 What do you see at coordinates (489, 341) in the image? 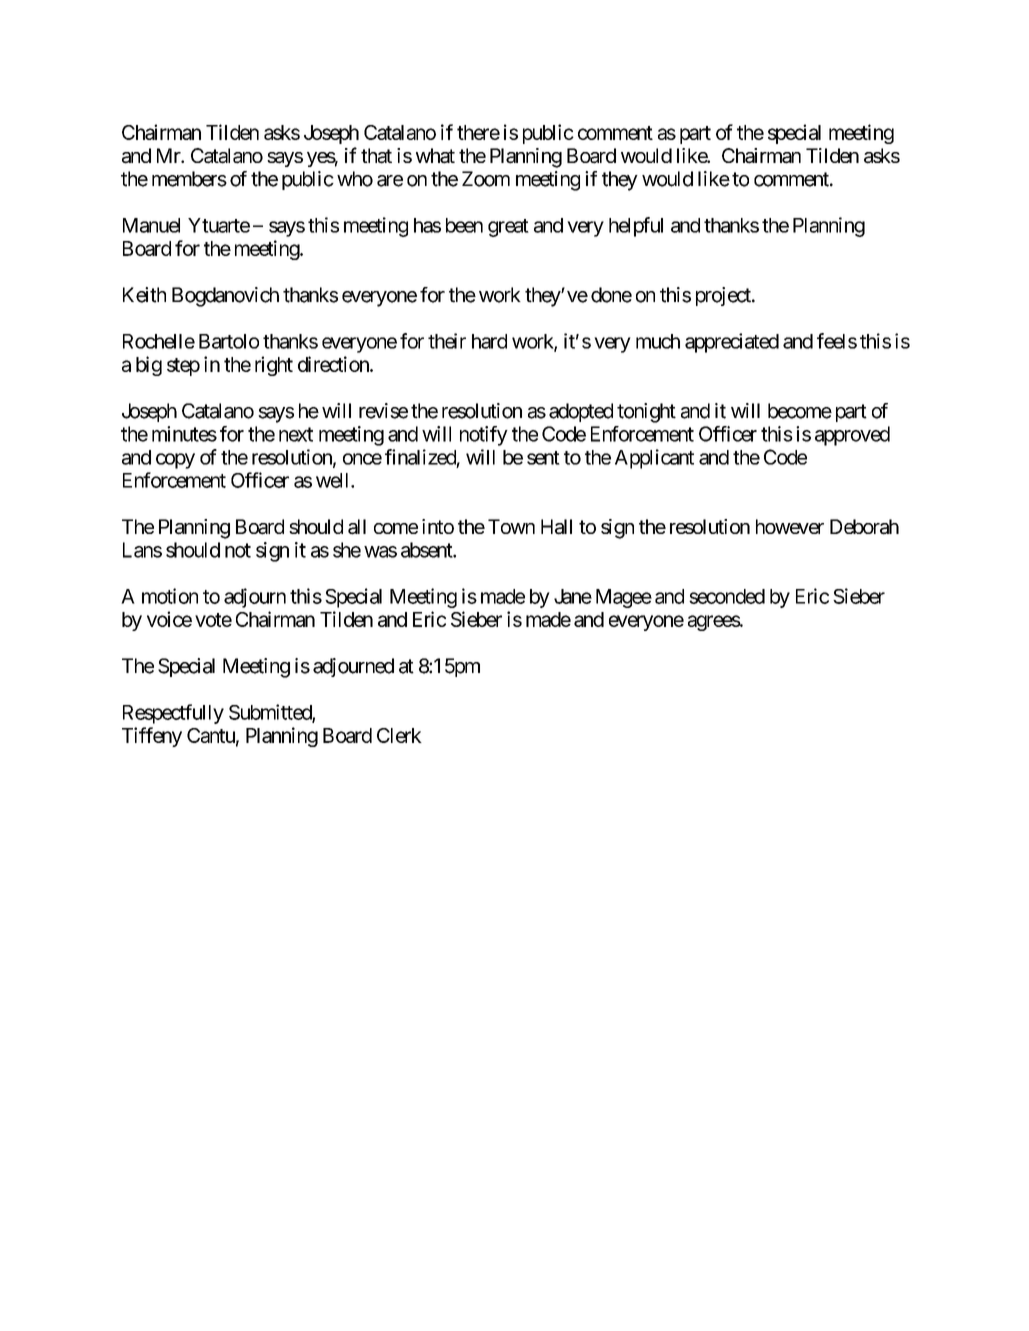
I see `hard` at bounding box center [489, 341].
